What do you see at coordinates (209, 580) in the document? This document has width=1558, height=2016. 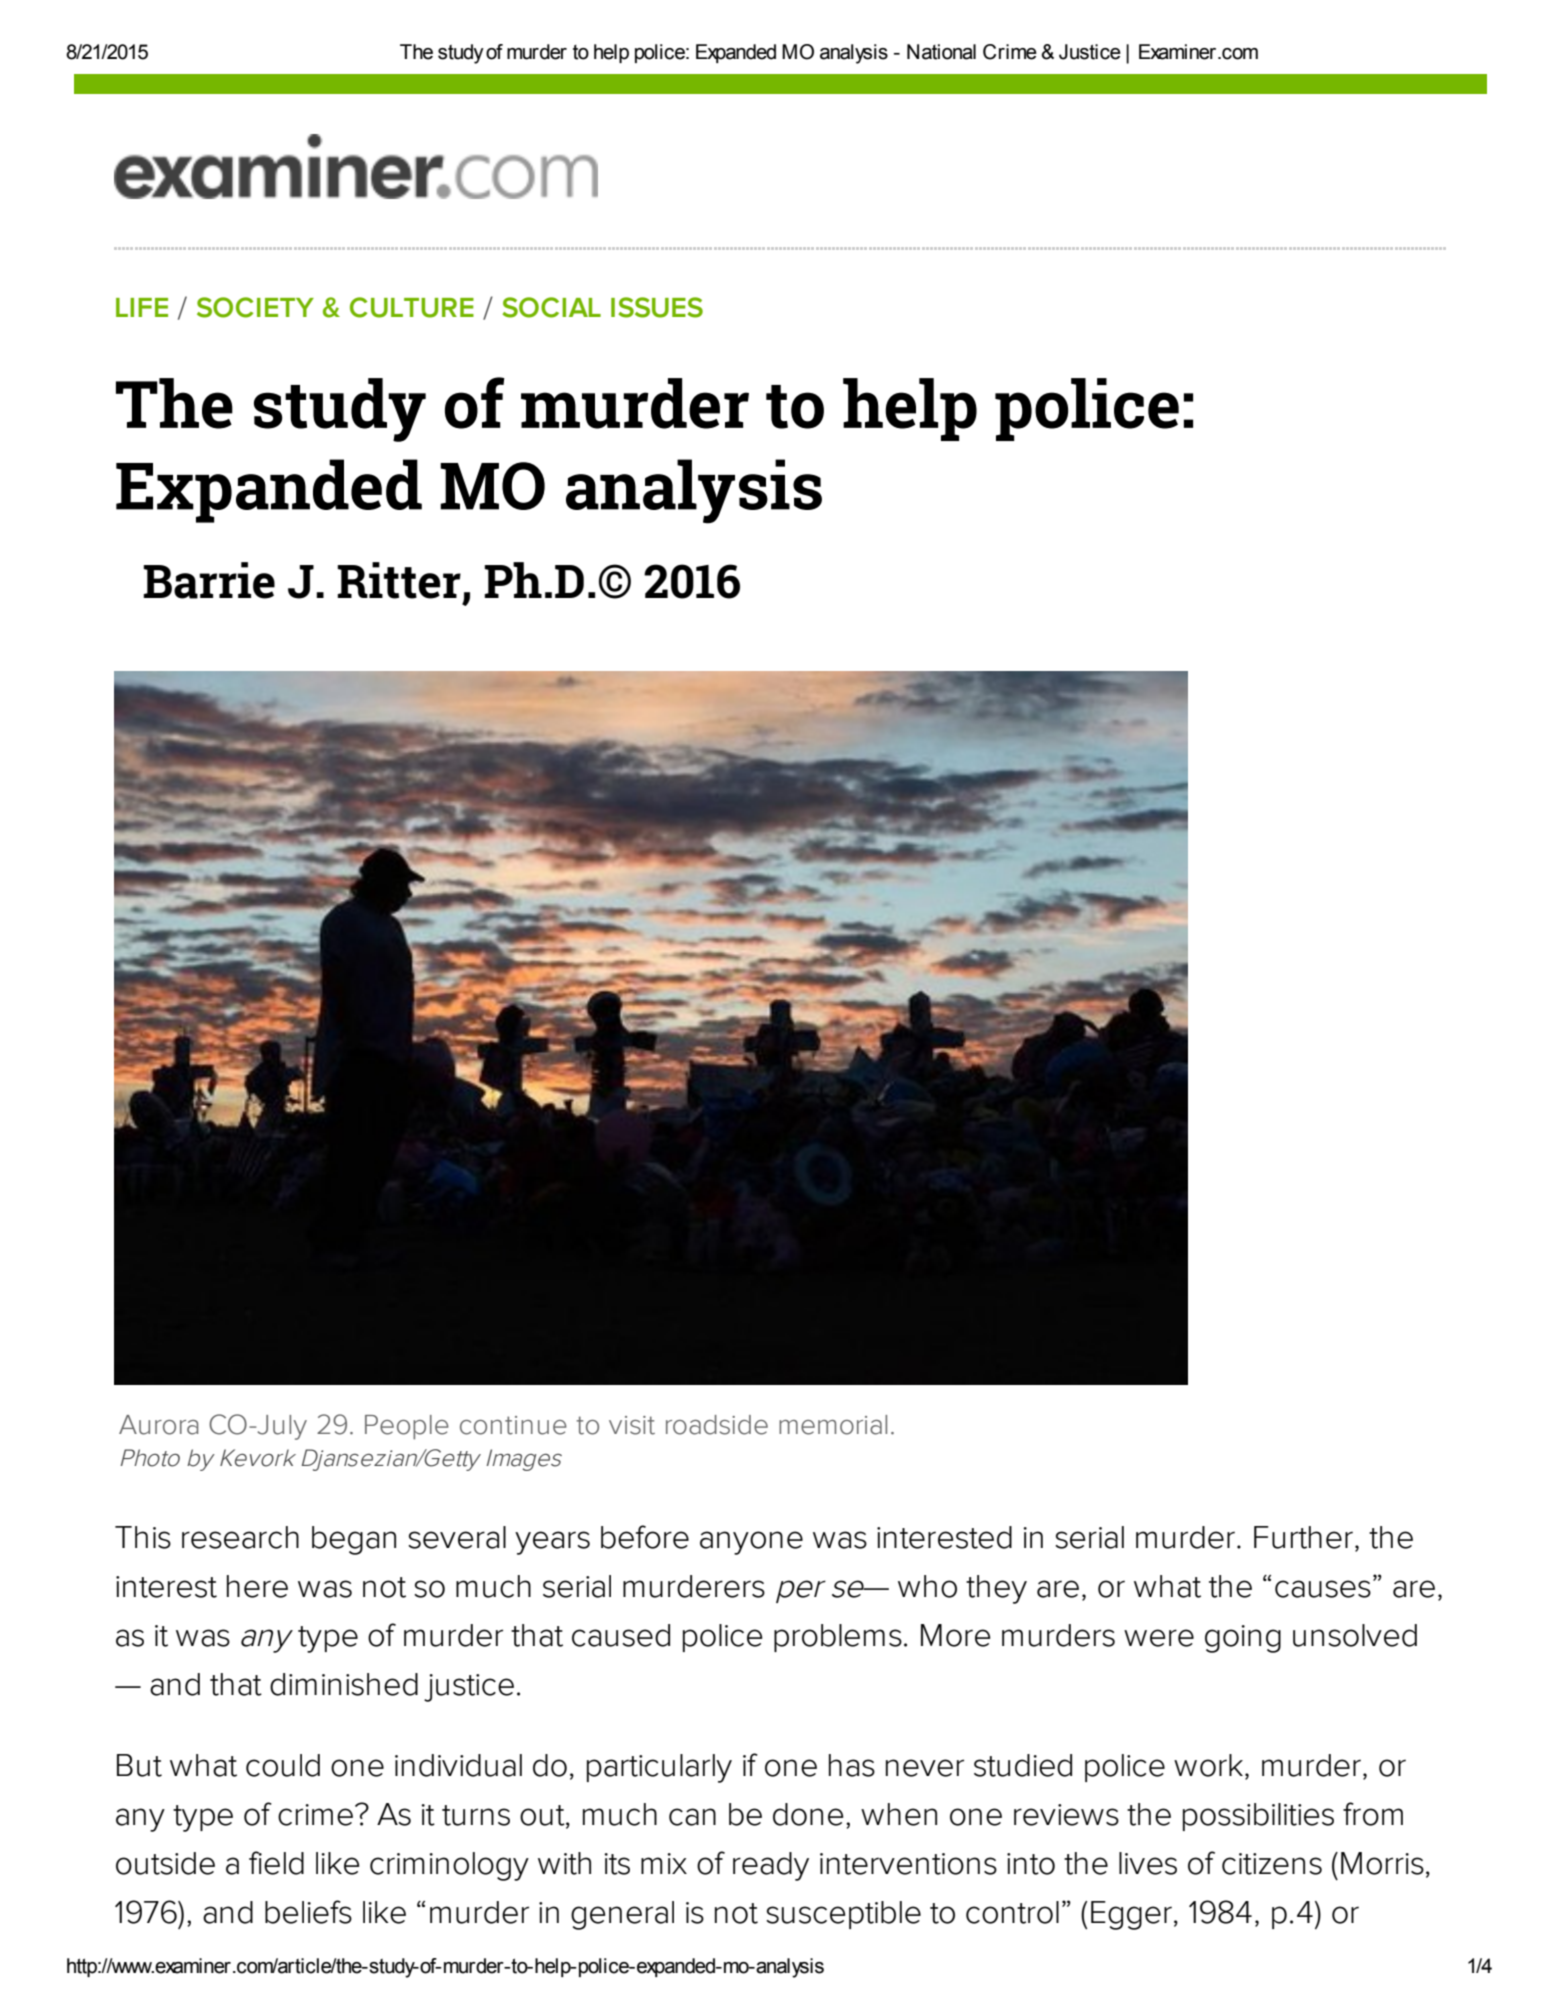 I see `Barrie` at bounding box center [209, 580].
